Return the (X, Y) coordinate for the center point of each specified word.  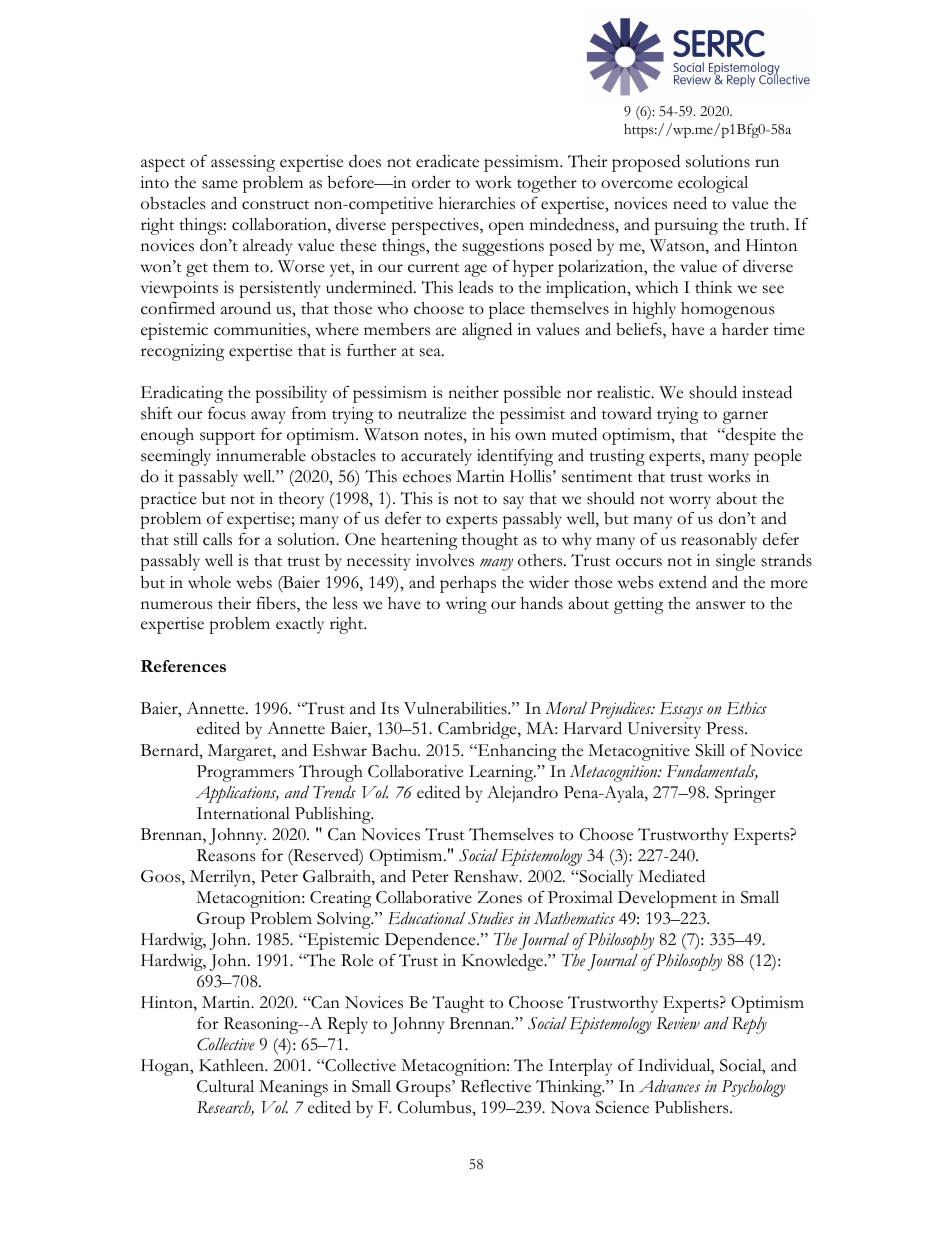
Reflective (496, 1086)
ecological (713, 184)
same (220, 184)
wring (466, 605)
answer (720, 605)
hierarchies (477, 203)
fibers (277, 604)
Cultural (225, 1086)
